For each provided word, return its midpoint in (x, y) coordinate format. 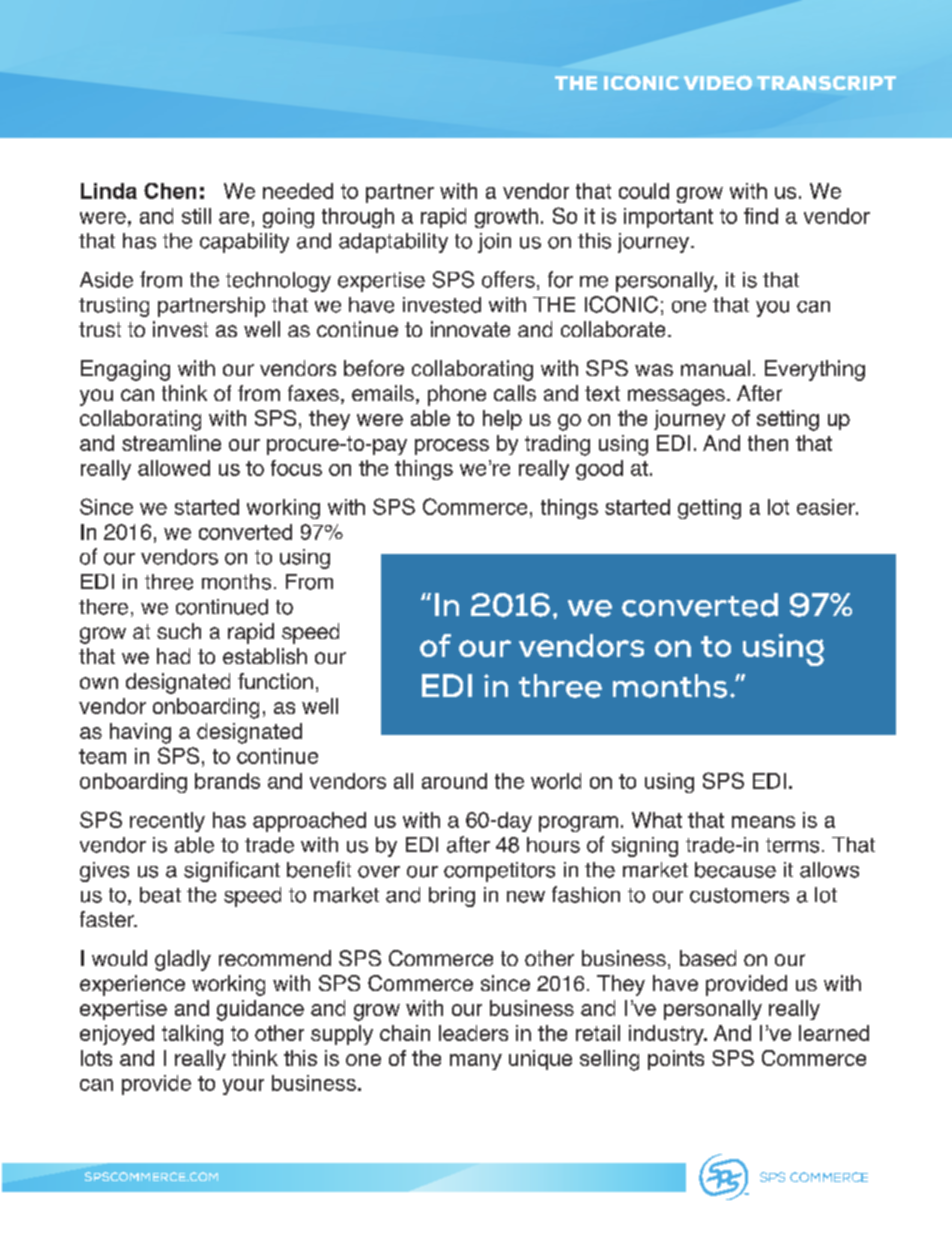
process (452, 447)
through (358, 218)
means (763, 822)
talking (192, 1035)
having (140, 733)
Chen (170, 191)
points (676, 1060)
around (454, 781)
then (768, 443)
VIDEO (718, 82)
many (476, 1062)
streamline (171, 443)
